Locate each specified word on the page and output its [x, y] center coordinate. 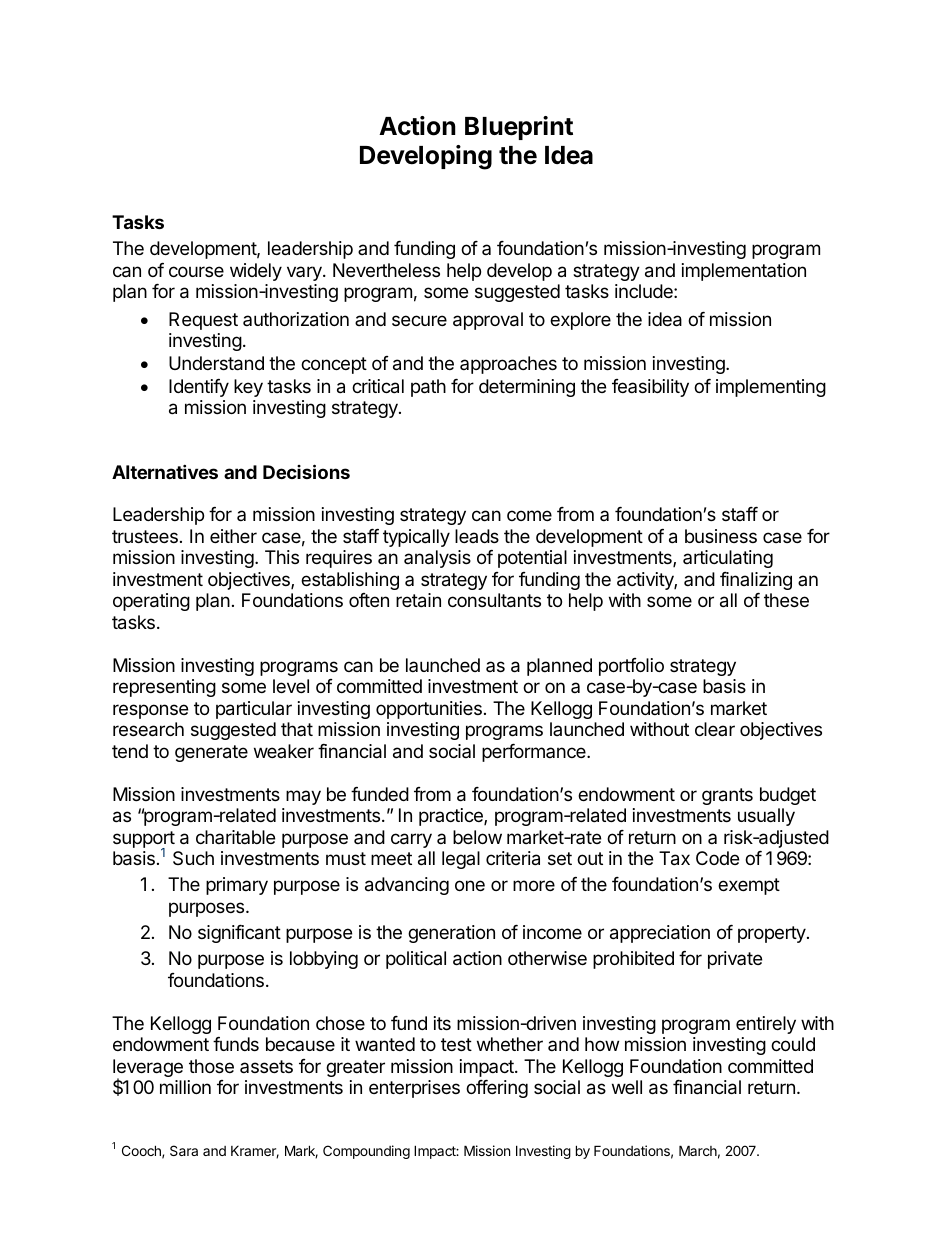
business [721, 536]
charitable [235, 837]
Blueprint [519, 128]
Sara [184, 1150]
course [196, 271]
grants [727, 796]
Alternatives [165, 471]
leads [477, 536]
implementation [744, 272]
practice [452, 817]
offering [497, 1089]
